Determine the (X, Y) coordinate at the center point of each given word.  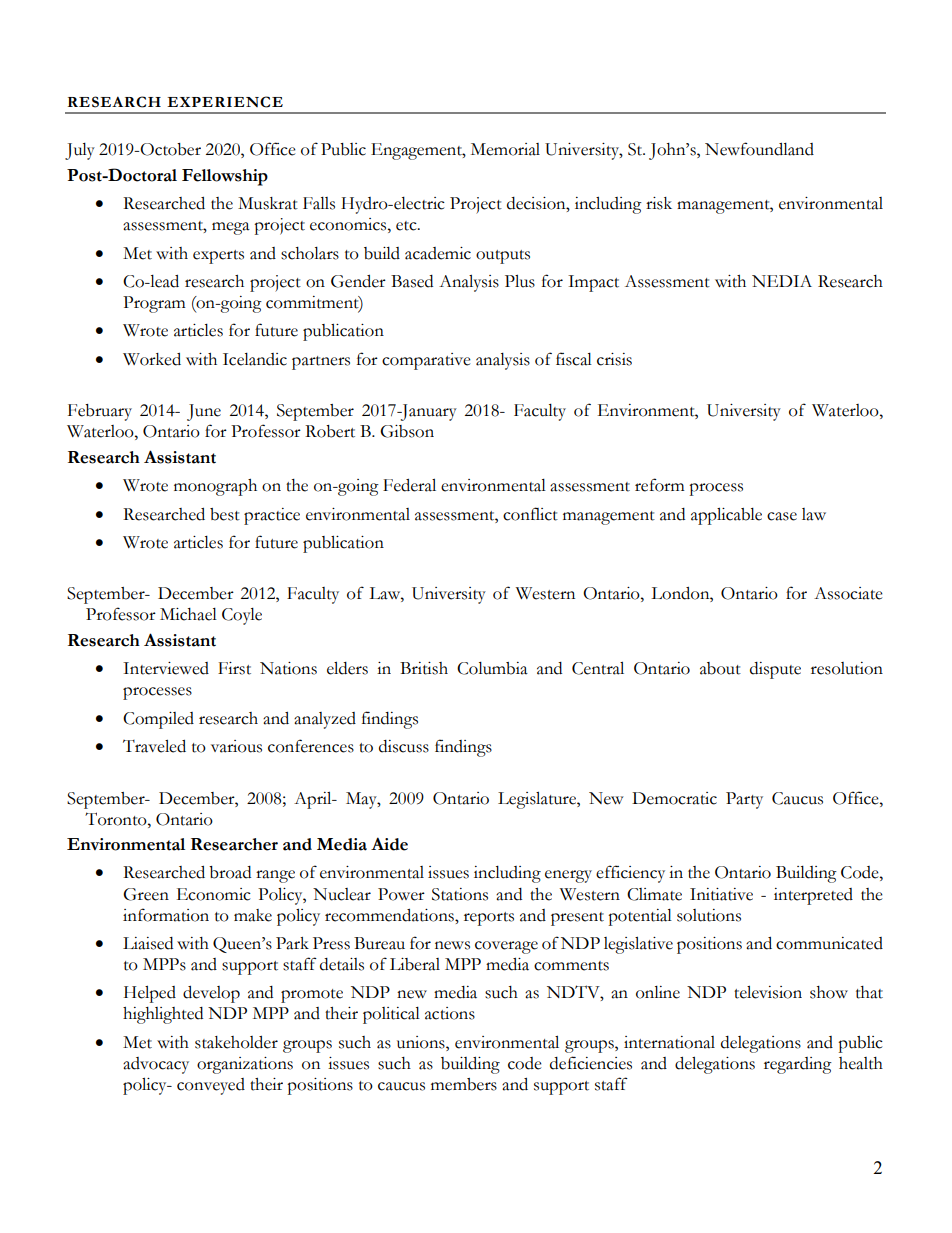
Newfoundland (759, 149)
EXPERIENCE (225, 102)
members (464, 1084)
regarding (798, 1065)
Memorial (505, 149)
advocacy (156, 1065)
